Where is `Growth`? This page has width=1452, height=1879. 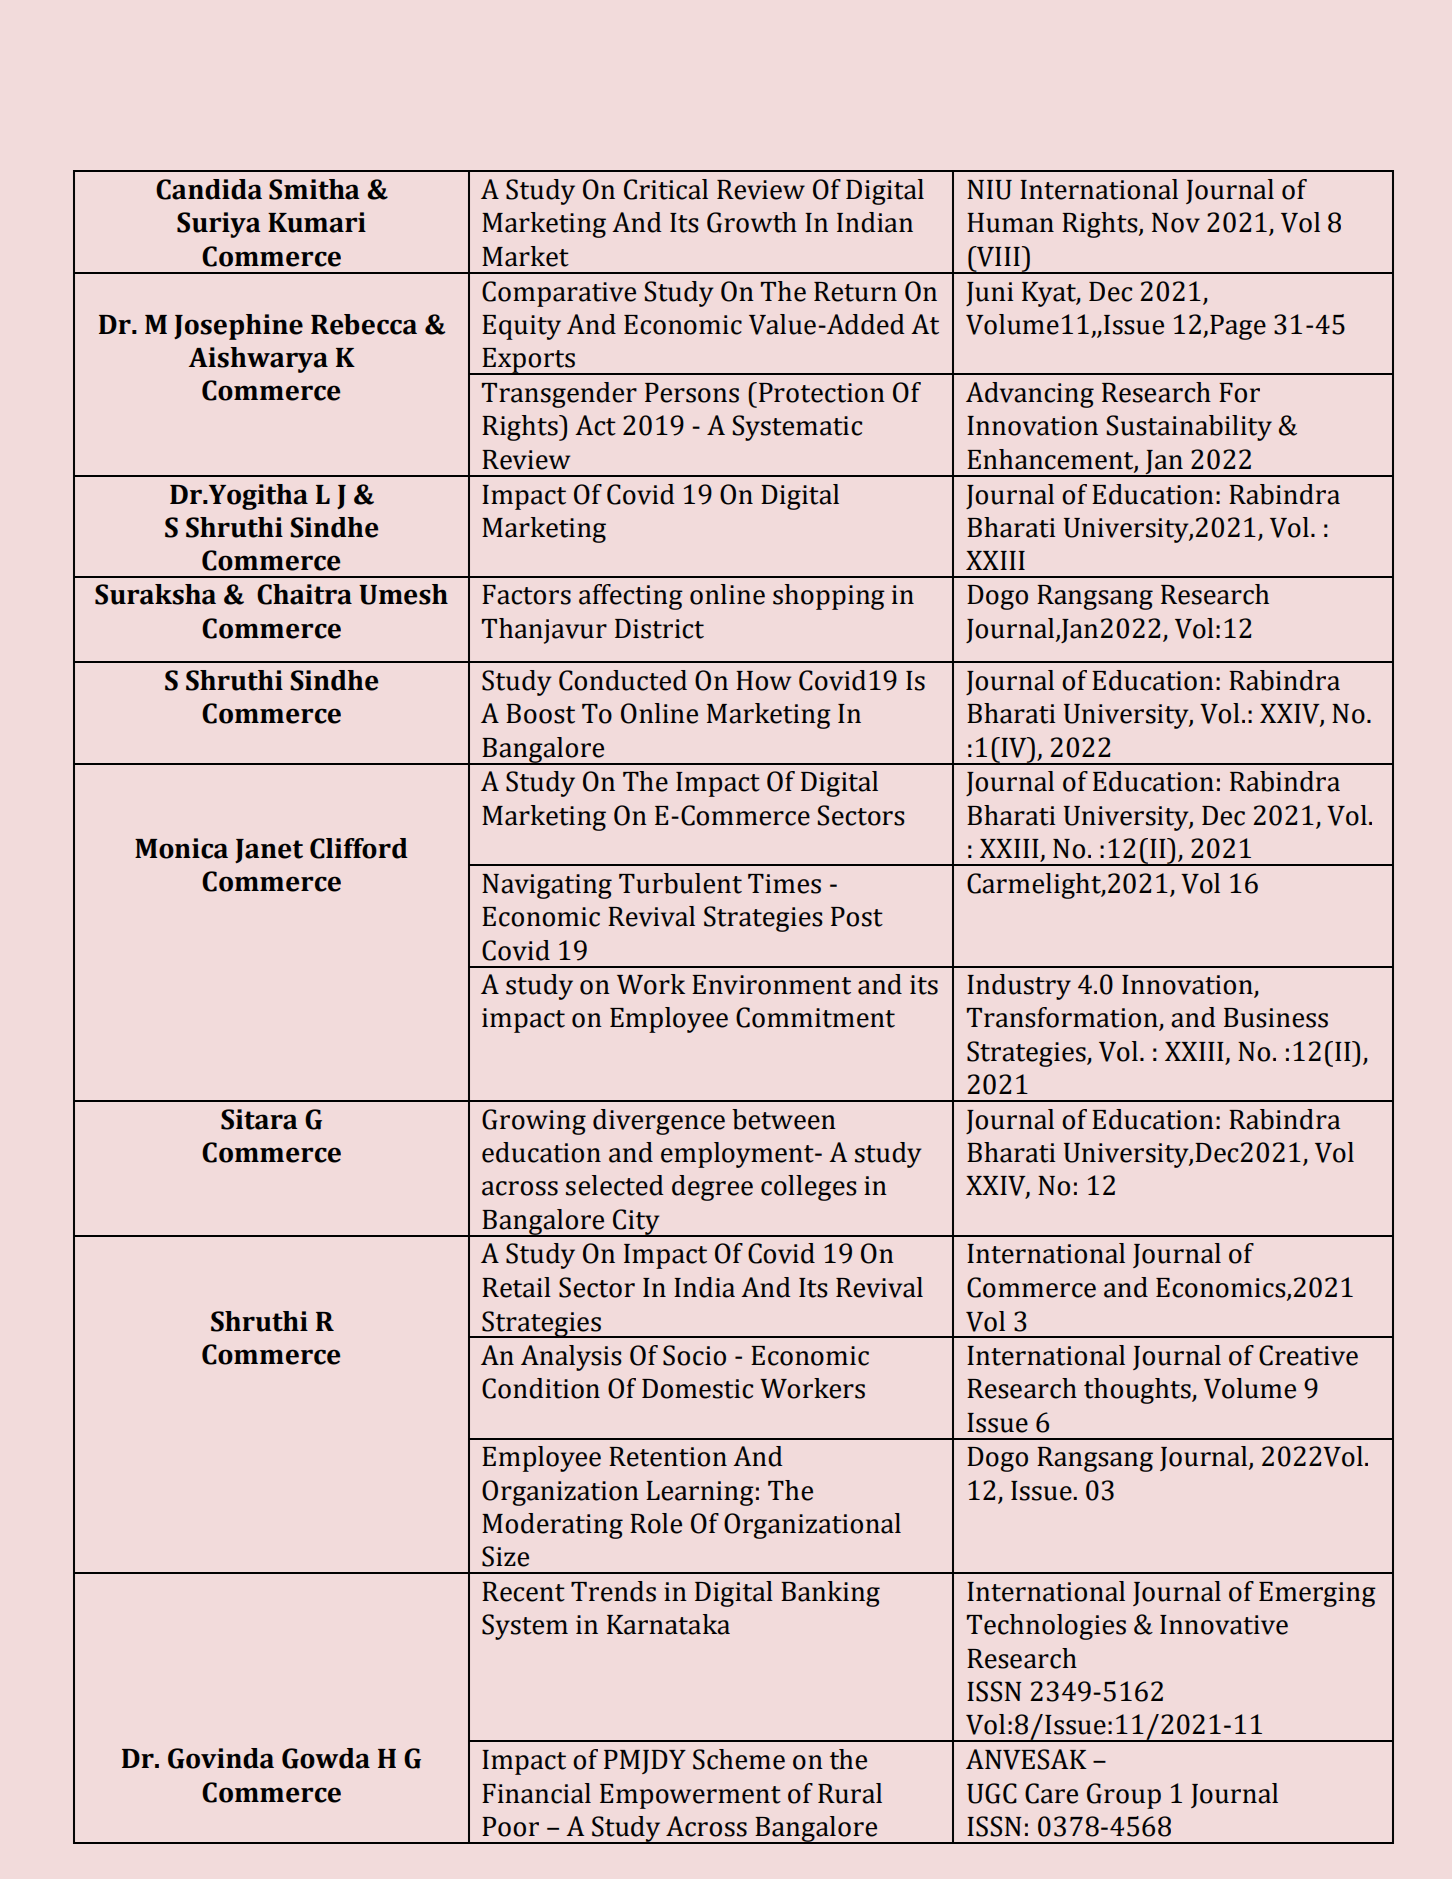
Growth is located at coordinates (752, 222).
